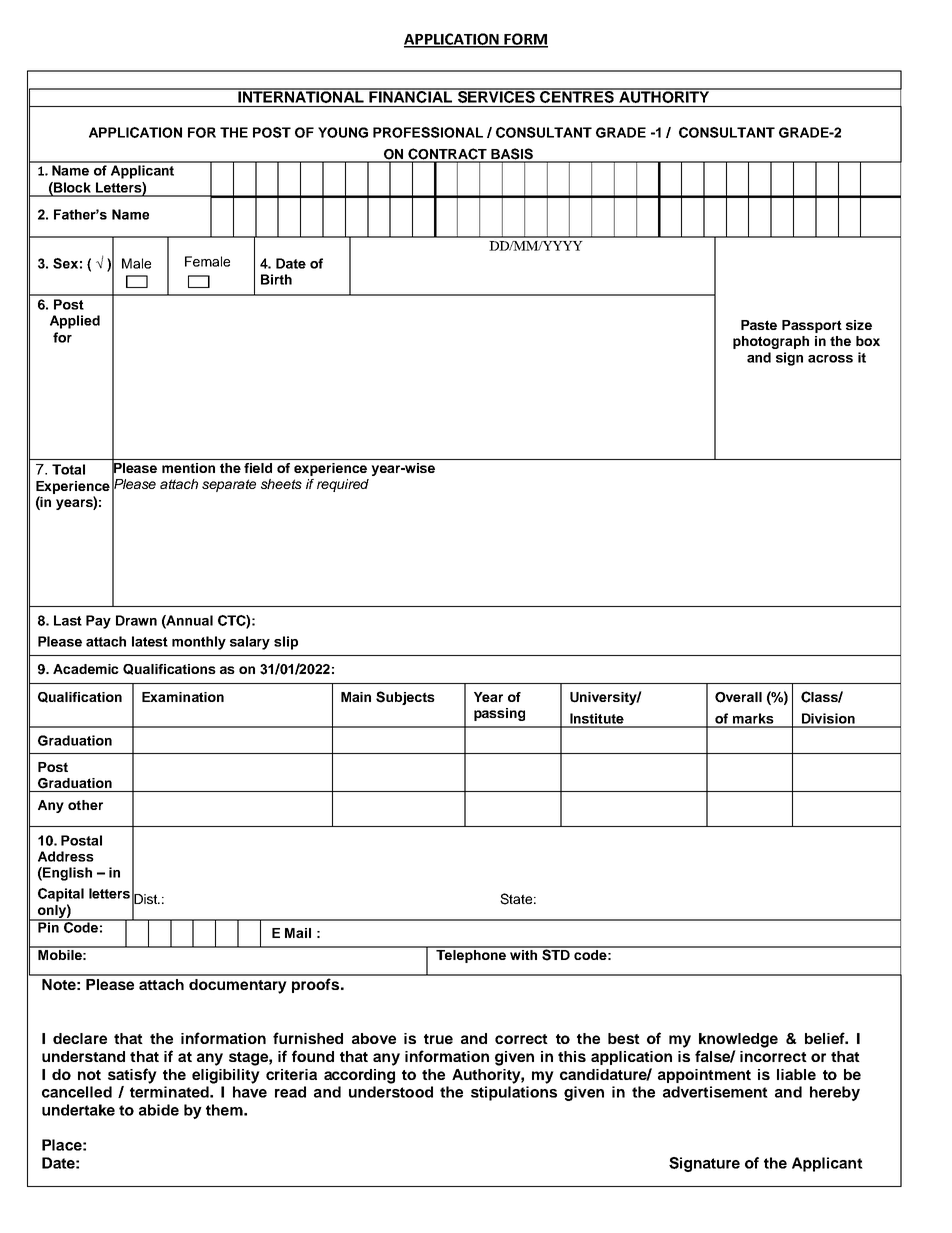 This screenshot has width=952, height=1233. I want to click on YOUNG, so click(343, 132).
